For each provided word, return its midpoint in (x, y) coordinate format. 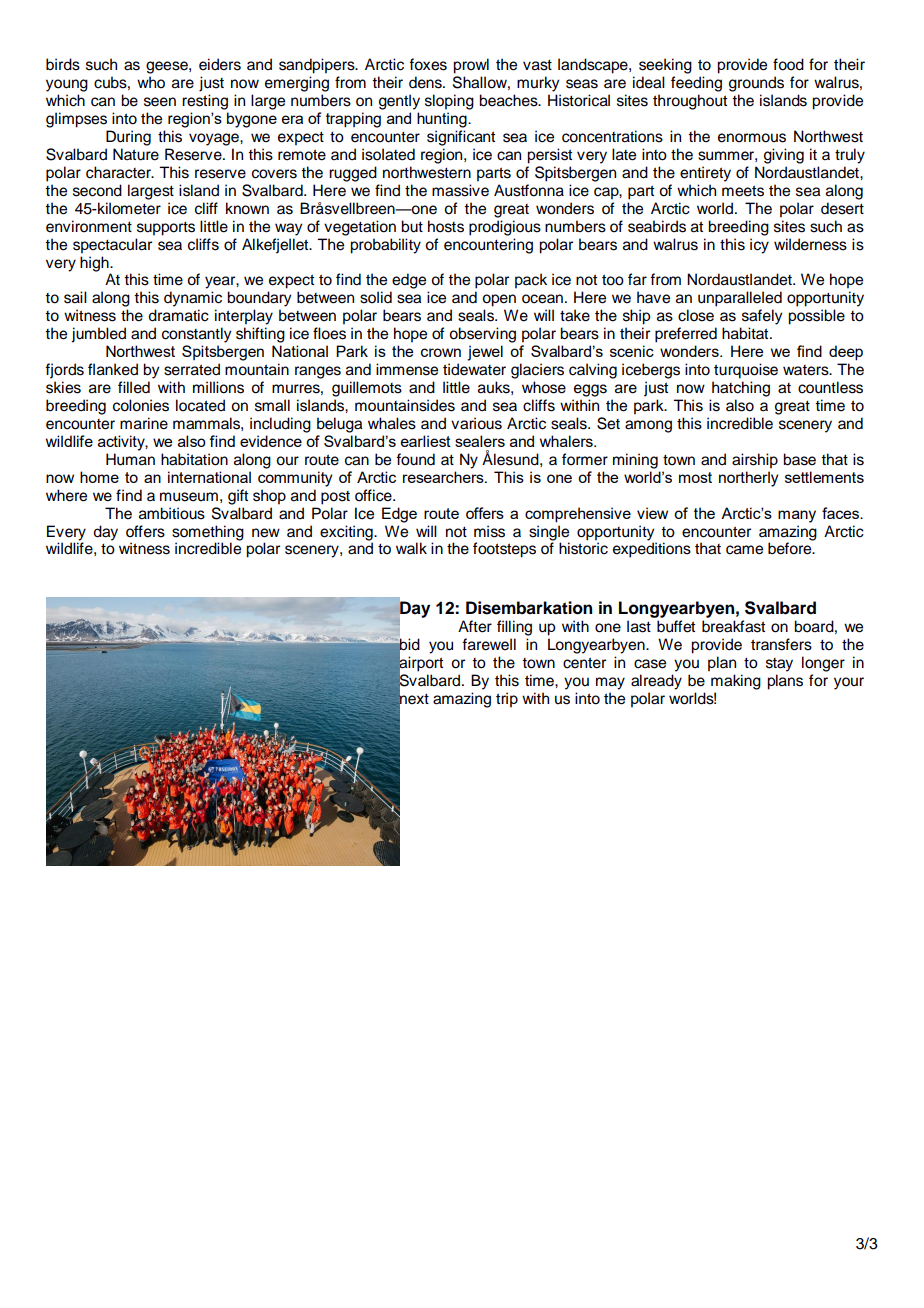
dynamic (193, 299)
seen (160, 102)
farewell (489, 644)
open (499, 300)
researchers (444, 477)
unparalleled (740, 299)
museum (189, 497)
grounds (756, 84)
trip (507, 700)
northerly (748, 479)
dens (426, 82)
